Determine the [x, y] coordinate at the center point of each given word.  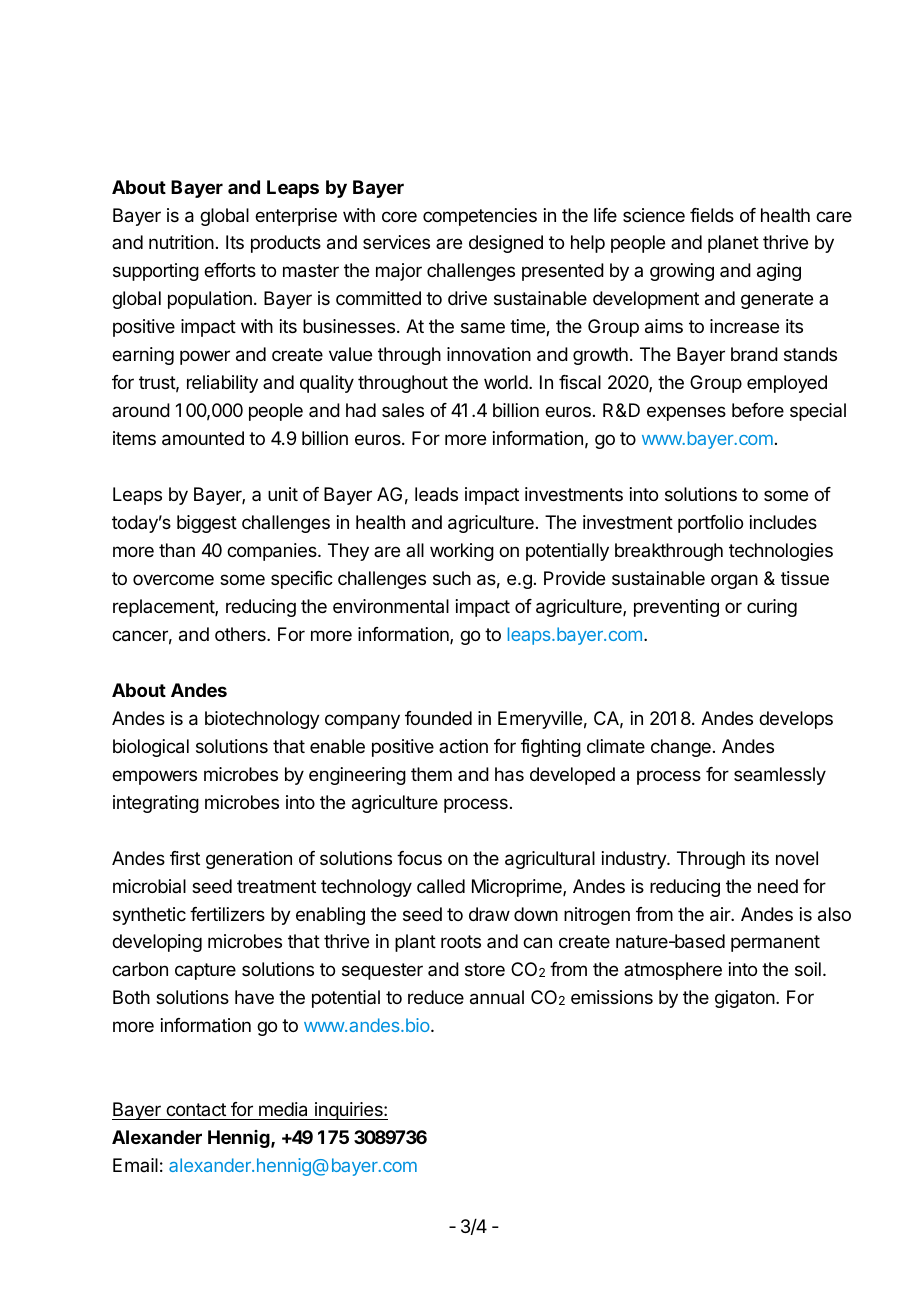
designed [506, 244]
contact [196, 1109]
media [283, 1109]
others [241, 634]
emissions [612, 997]
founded [438, 718]
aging [779, 272]
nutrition [181, 242]
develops [796, 720]
